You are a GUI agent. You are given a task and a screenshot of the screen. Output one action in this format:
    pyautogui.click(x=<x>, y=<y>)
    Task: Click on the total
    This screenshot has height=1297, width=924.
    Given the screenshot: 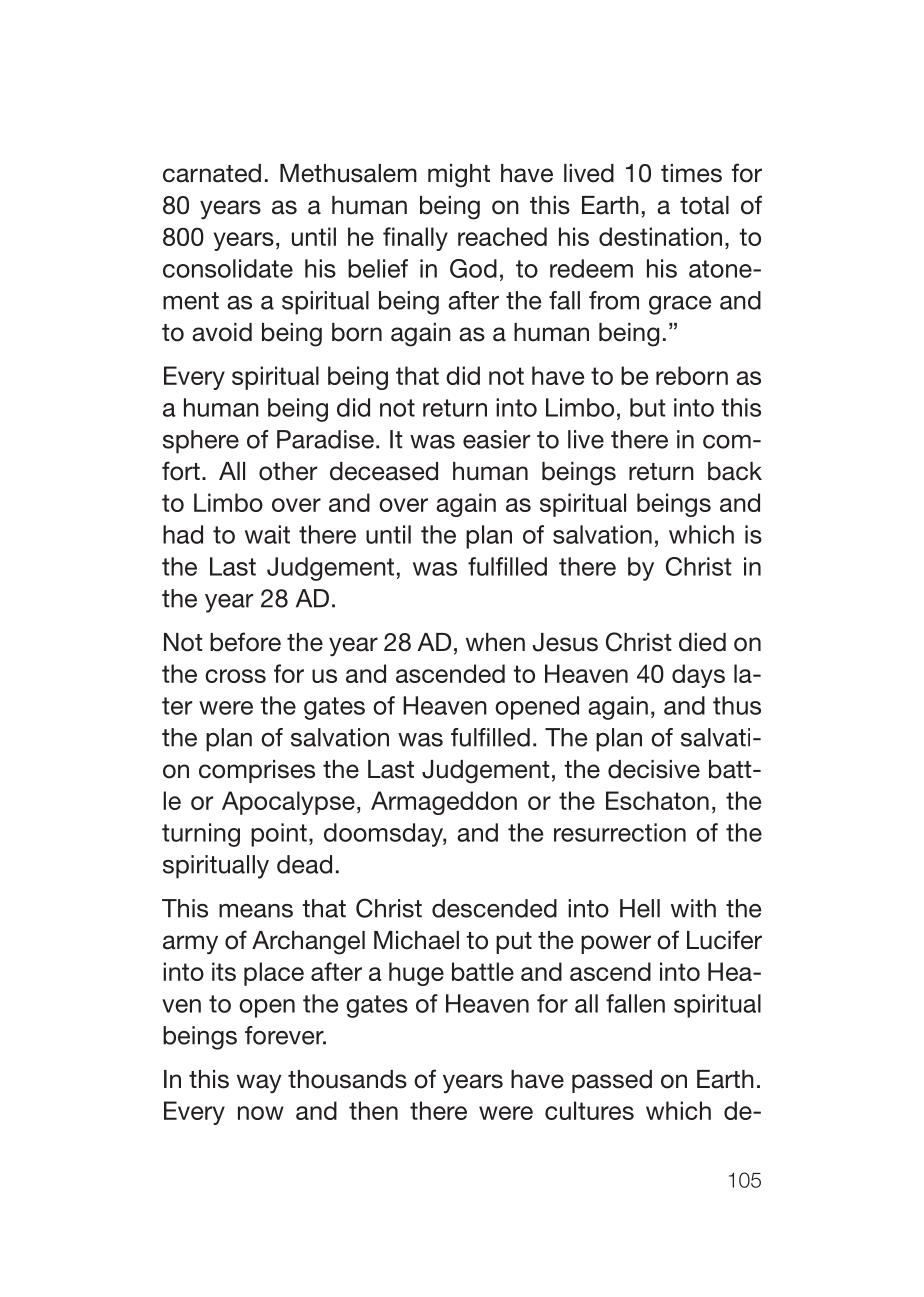 What is the action you would take?
    pyautogui.click(x=704, y=205)
